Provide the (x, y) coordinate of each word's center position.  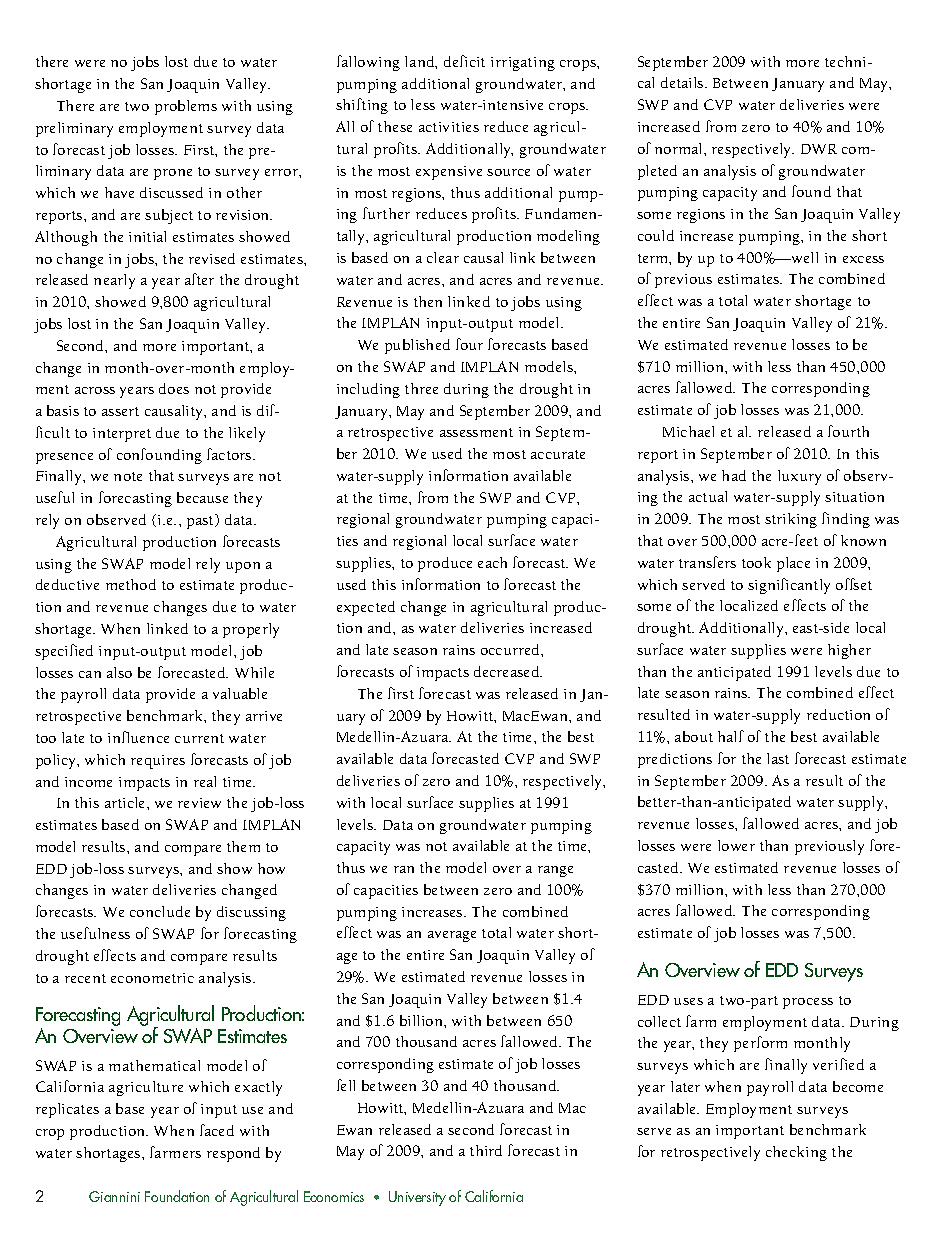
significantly (789, 586)
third (486, 1150)
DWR (819, 149)
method (131, 584)
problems (186, 107)
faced (217, 1130)
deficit (464, 61)
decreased (508, 671)
